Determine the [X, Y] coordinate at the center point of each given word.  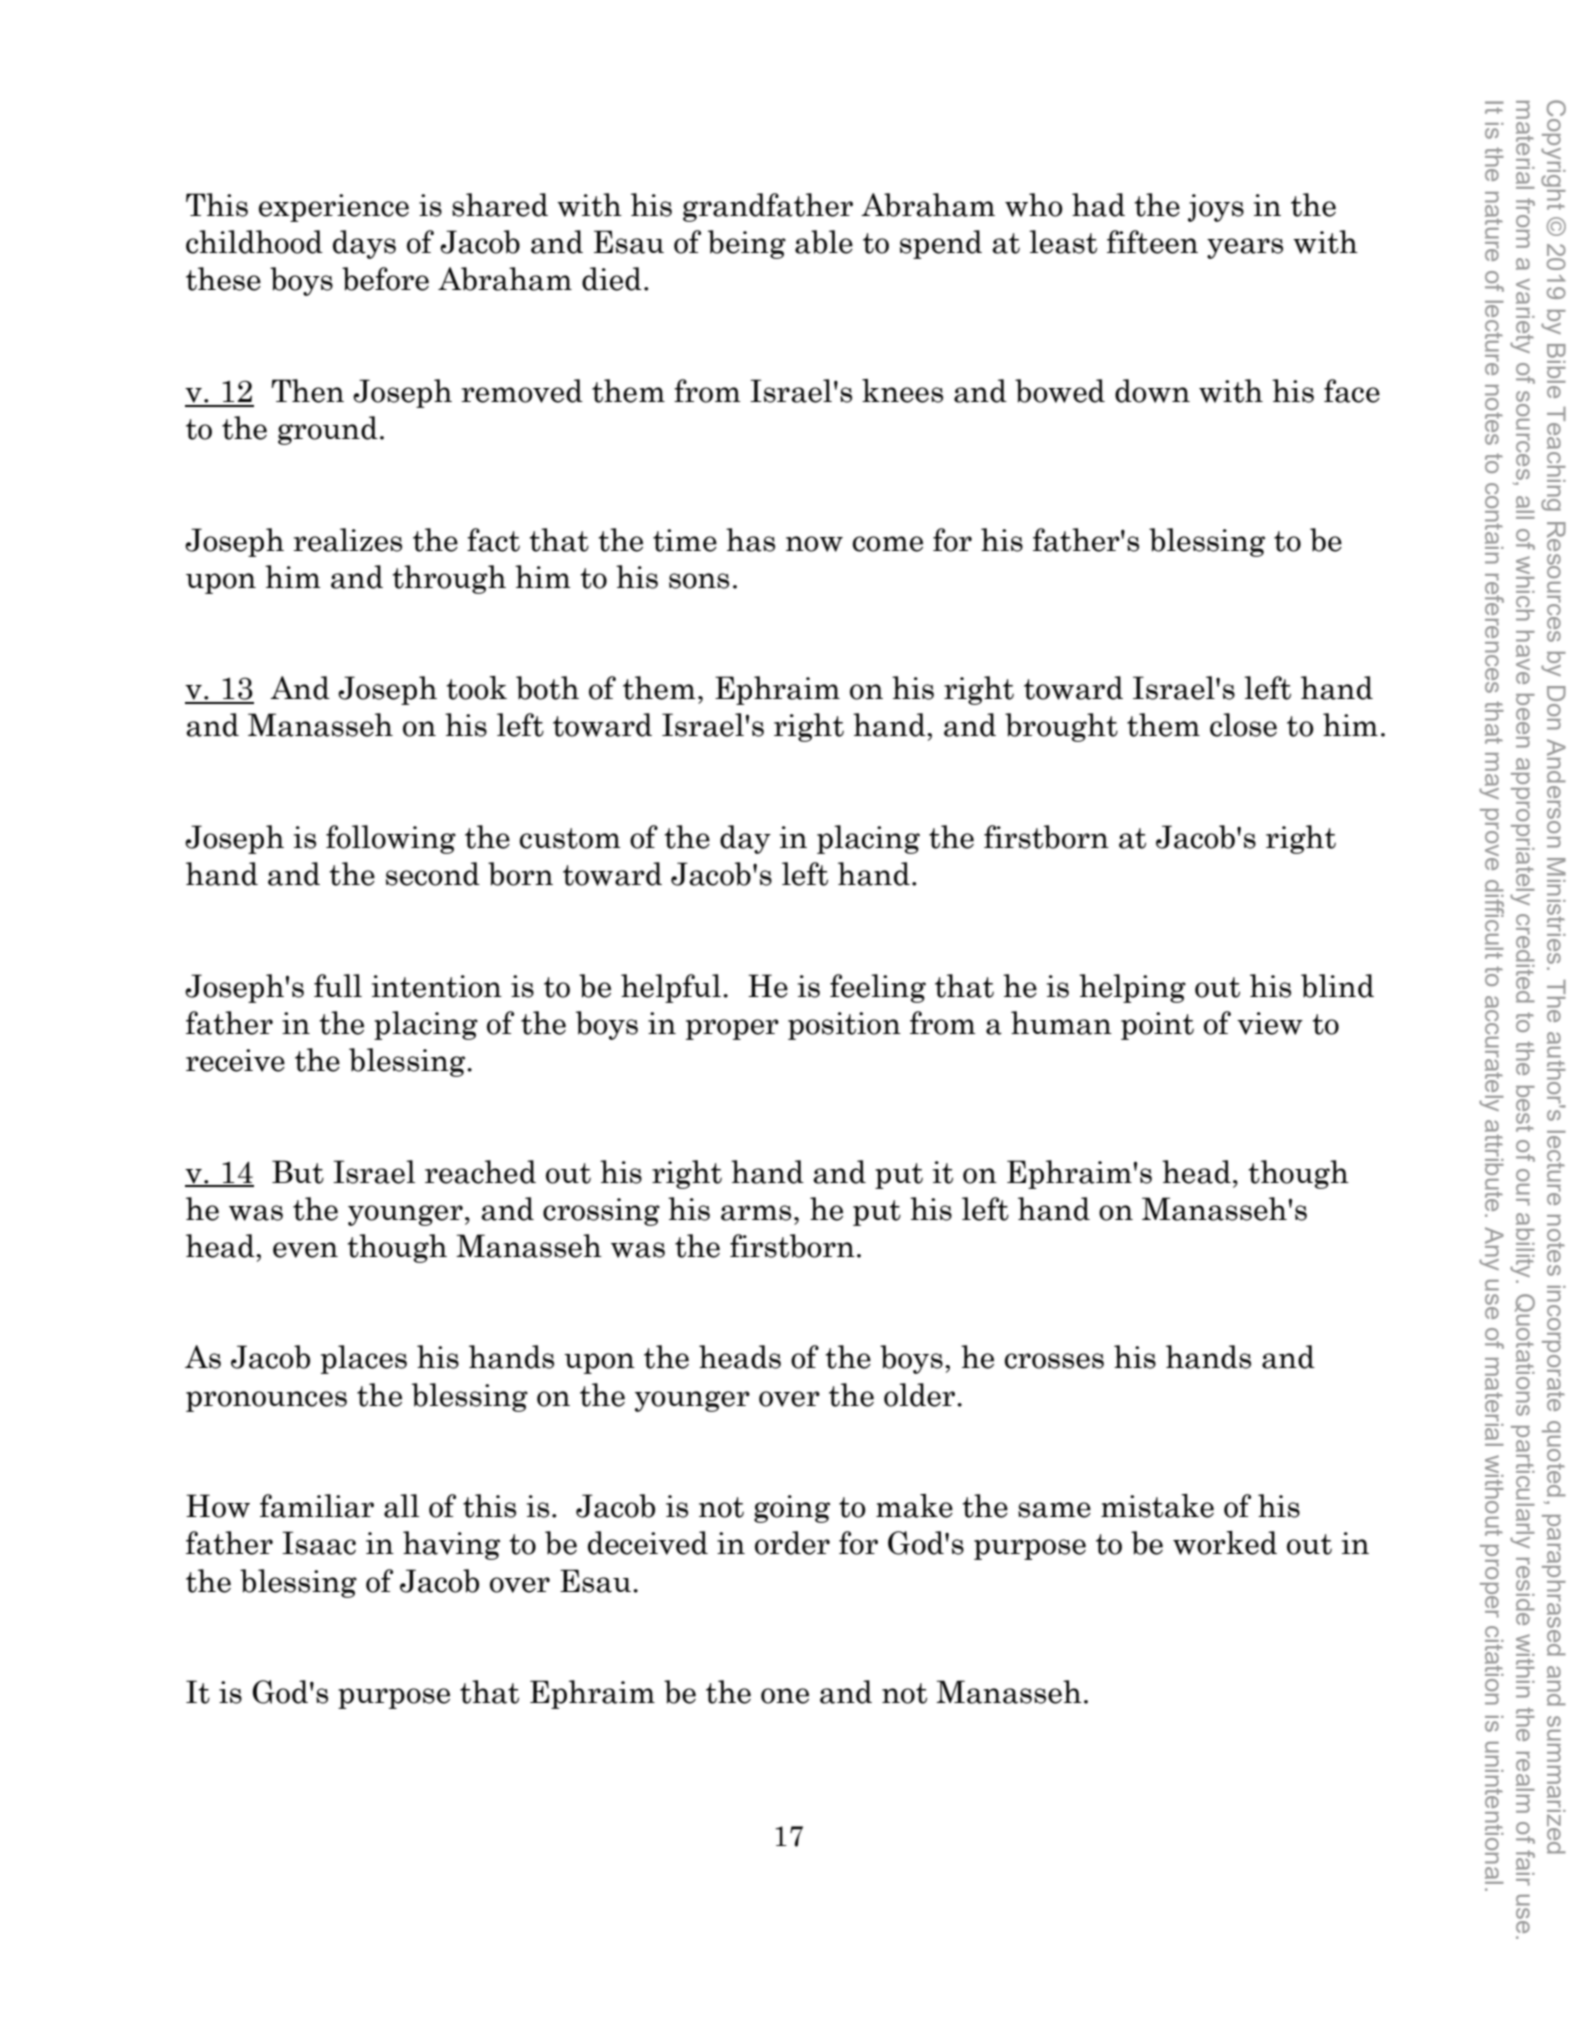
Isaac [319, 1543]
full [338, 985]
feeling [878, 988]
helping [1132, 988]
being [747, 244]
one [785, 1696]
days [364, 244]
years [1245, 248]
